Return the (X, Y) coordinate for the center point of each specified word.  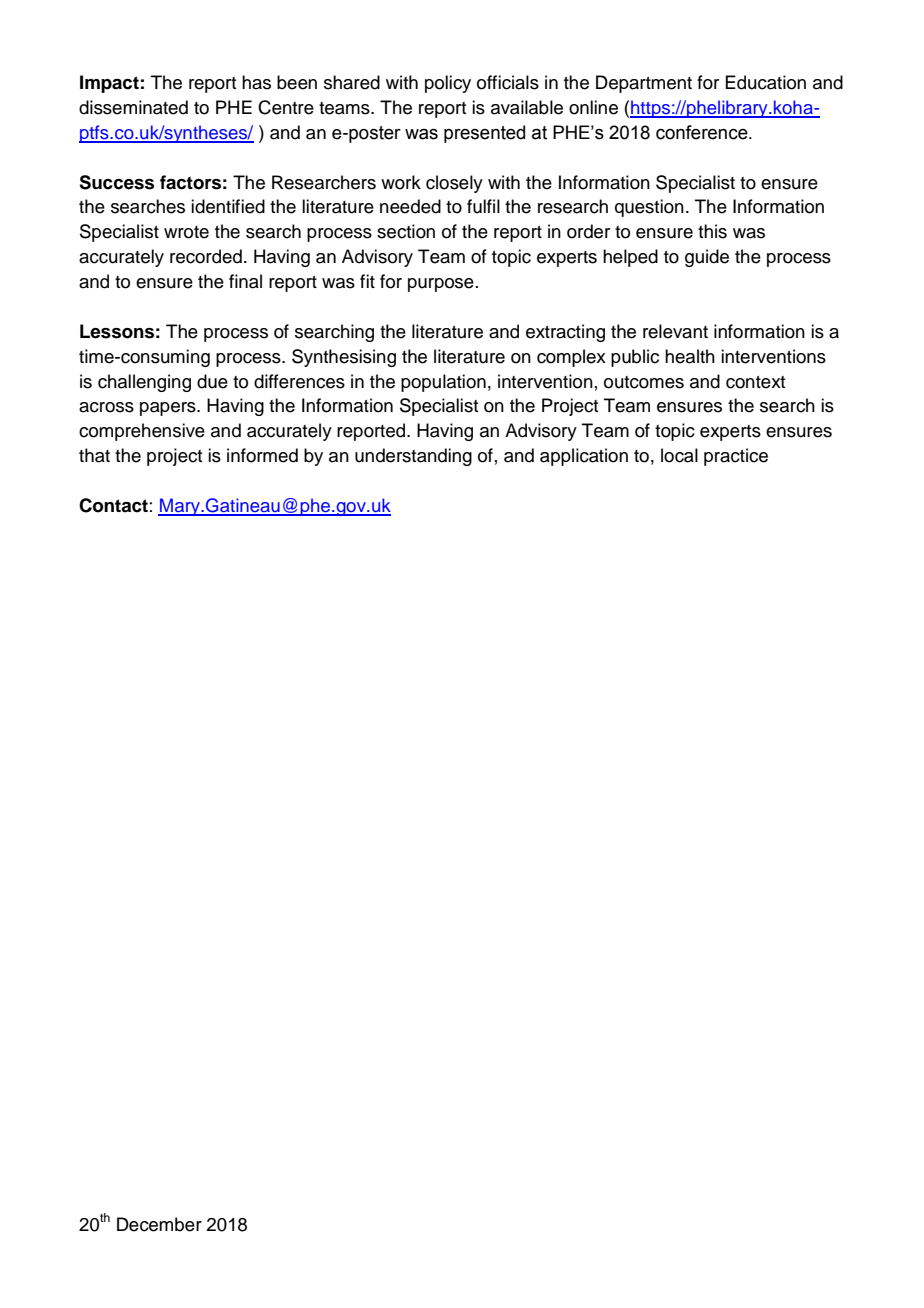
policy (448, 84)
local (679, 455)
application (584, 457)
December (159, 1224)
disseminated (133, 107)
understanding (413, 457)
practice (736, 457)
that (94, 455)
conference (703, 132)
